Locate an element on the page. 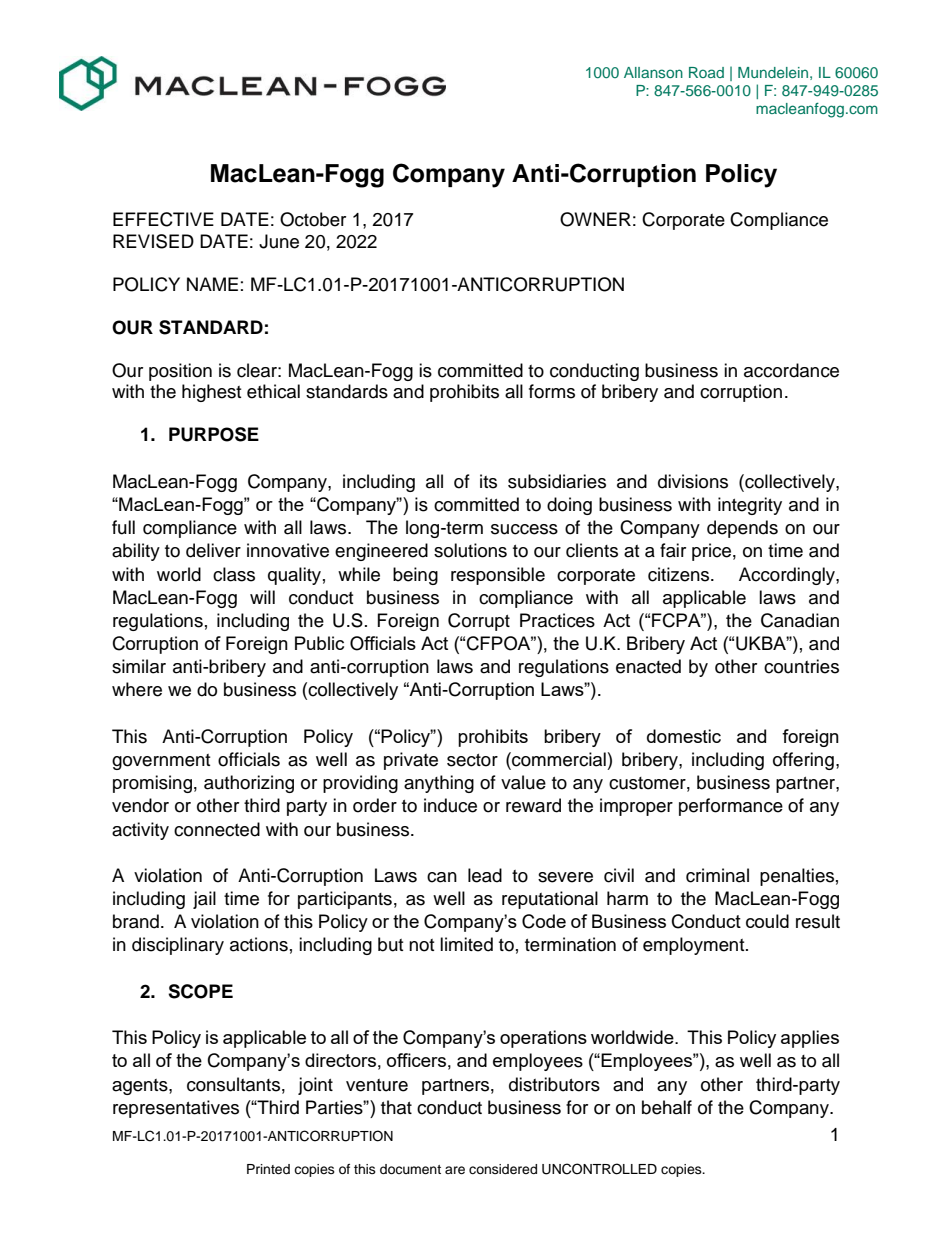 The height and width of the document is (1233, 952). EFFECTIVE is located at coordinates (163, 219).
